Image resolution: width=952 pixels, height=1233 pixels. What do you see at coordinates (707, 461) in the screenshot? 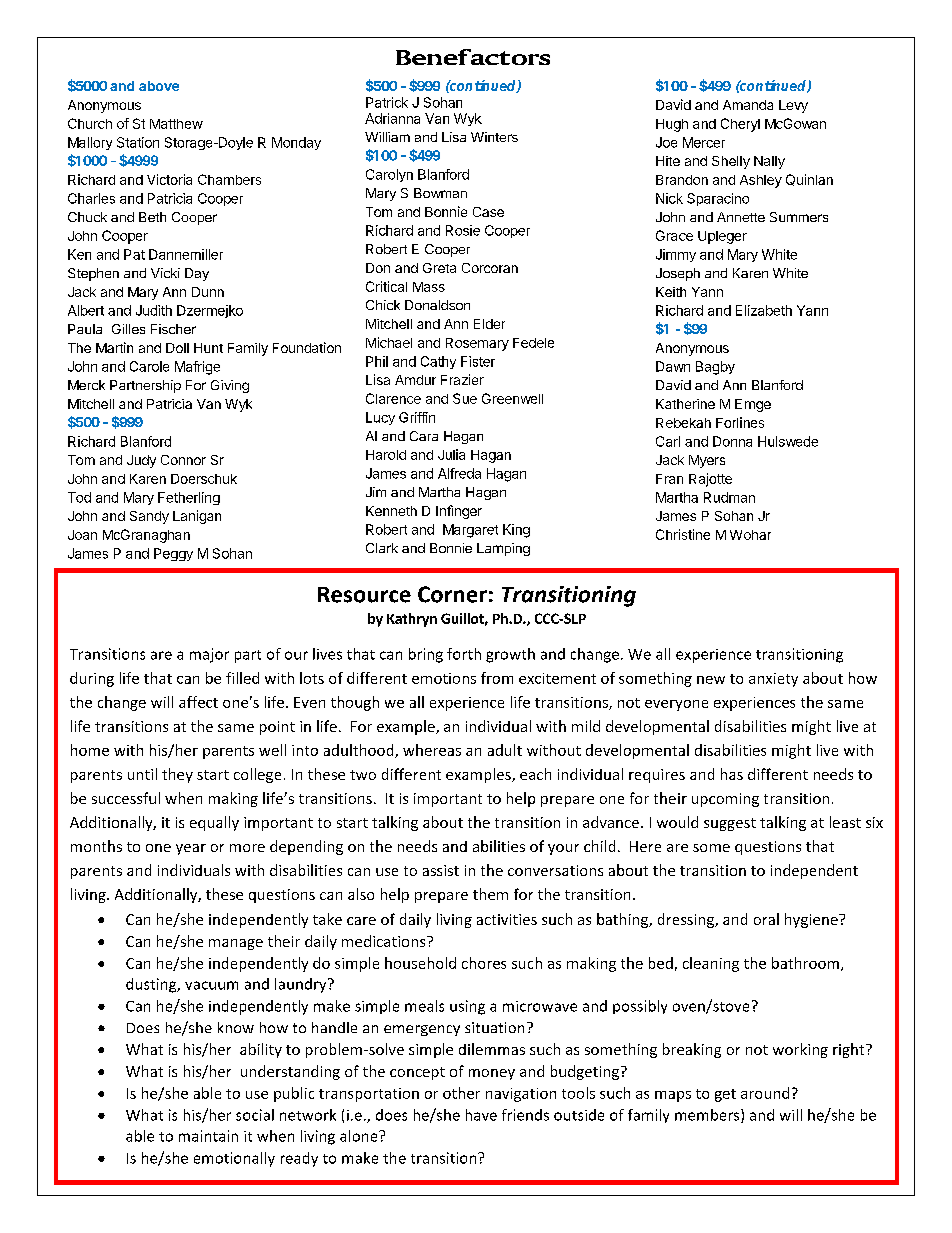
I see `Myers` at bounding box center [707, 461].
